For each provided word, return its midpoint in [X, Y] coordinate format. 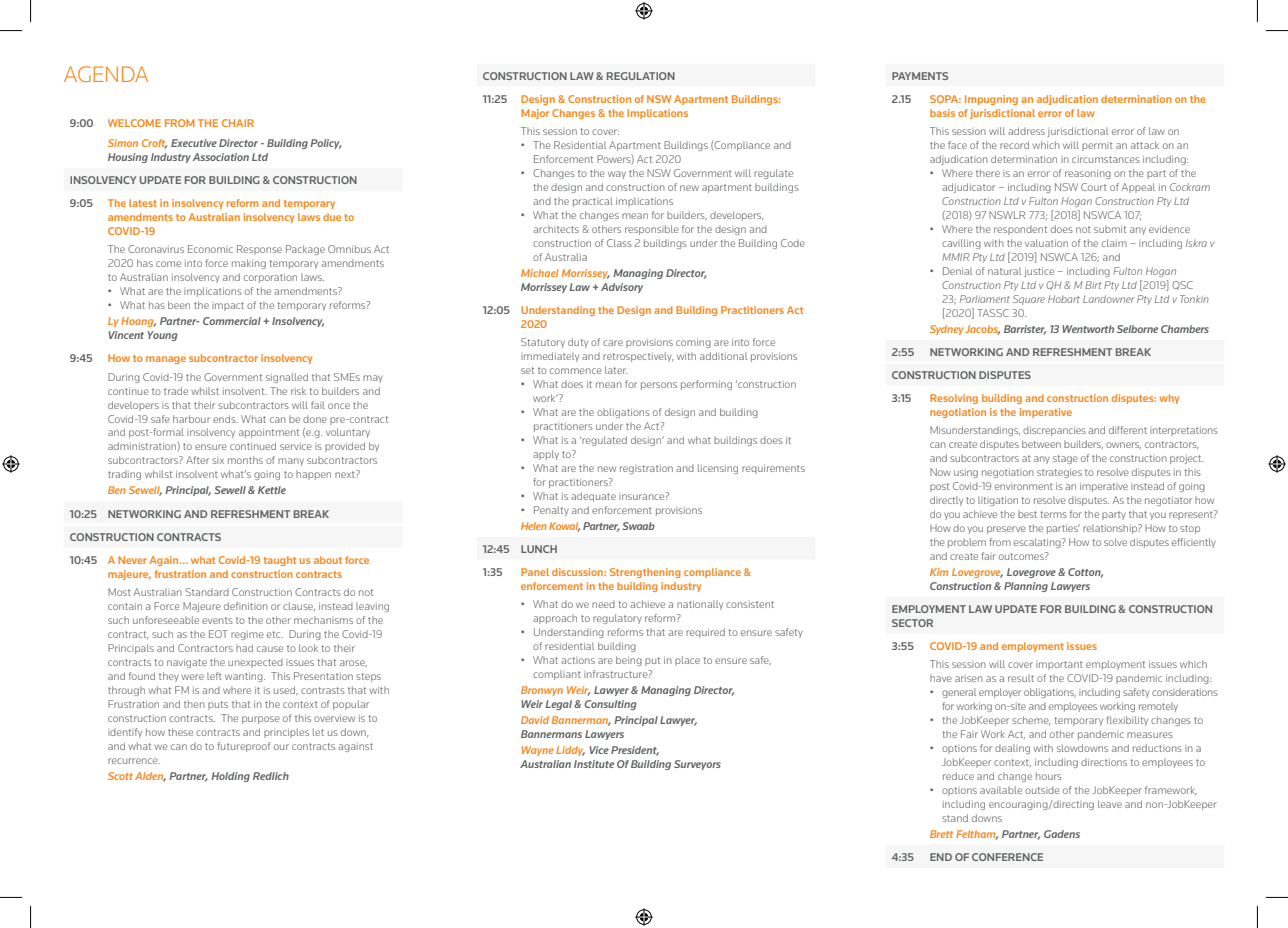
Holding [230, 777]
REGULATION [641, 76]
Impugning [991, 100]
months [245, 460]
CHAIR [238, 123]
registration [646, 469]
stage [1065, 459]
